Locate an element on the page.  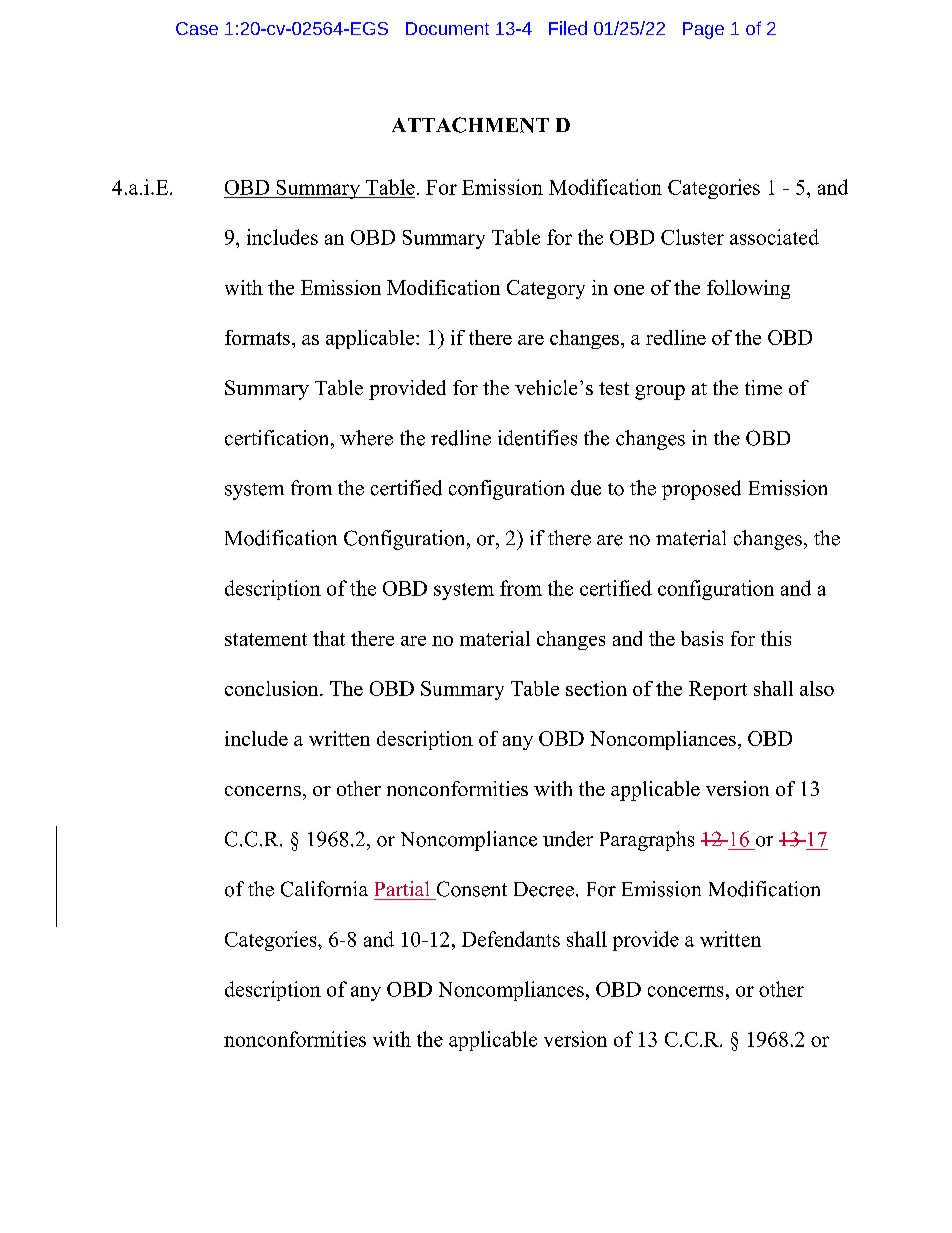
time is located at coordinates (763, 387).
